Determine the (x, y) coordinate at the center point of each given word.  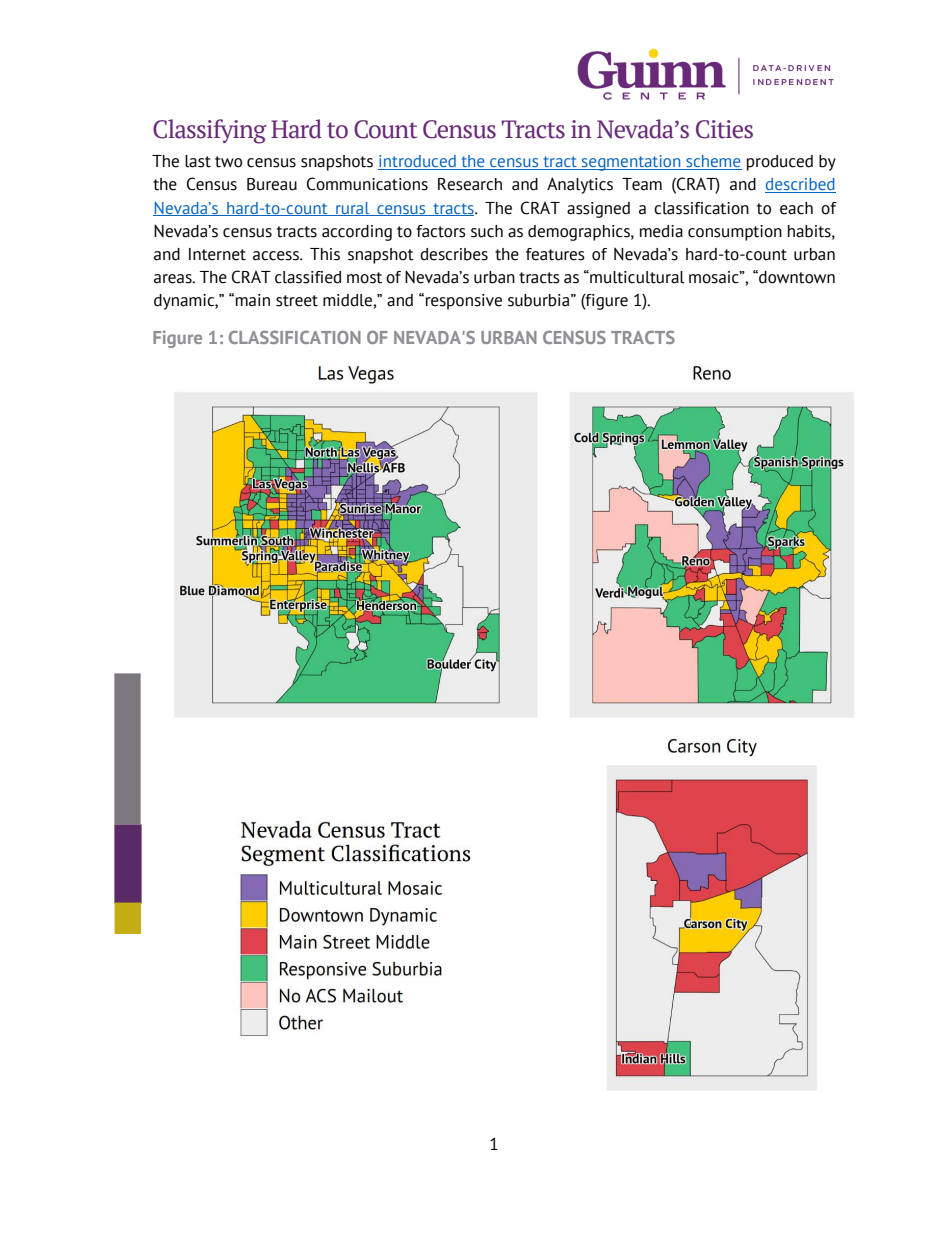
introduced (418, 162)
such (487, 231)
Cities (724, 129)
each (796, 208)
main (253, 300)
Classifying (210, 131)
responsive (464, 302)
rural (353, 209)
